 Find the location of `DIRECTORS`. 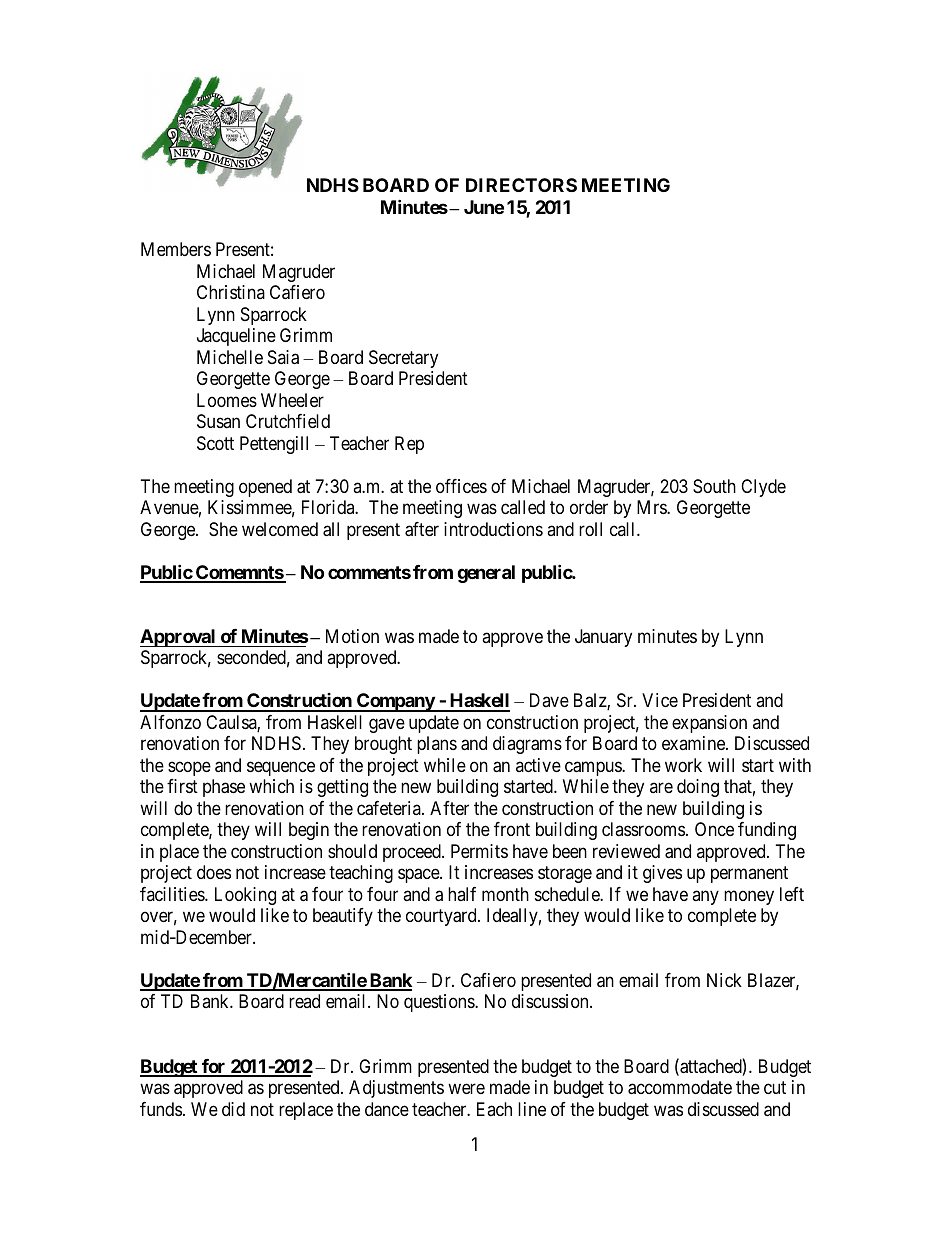

DIRECTORS is located at coordinates (521, 185).
